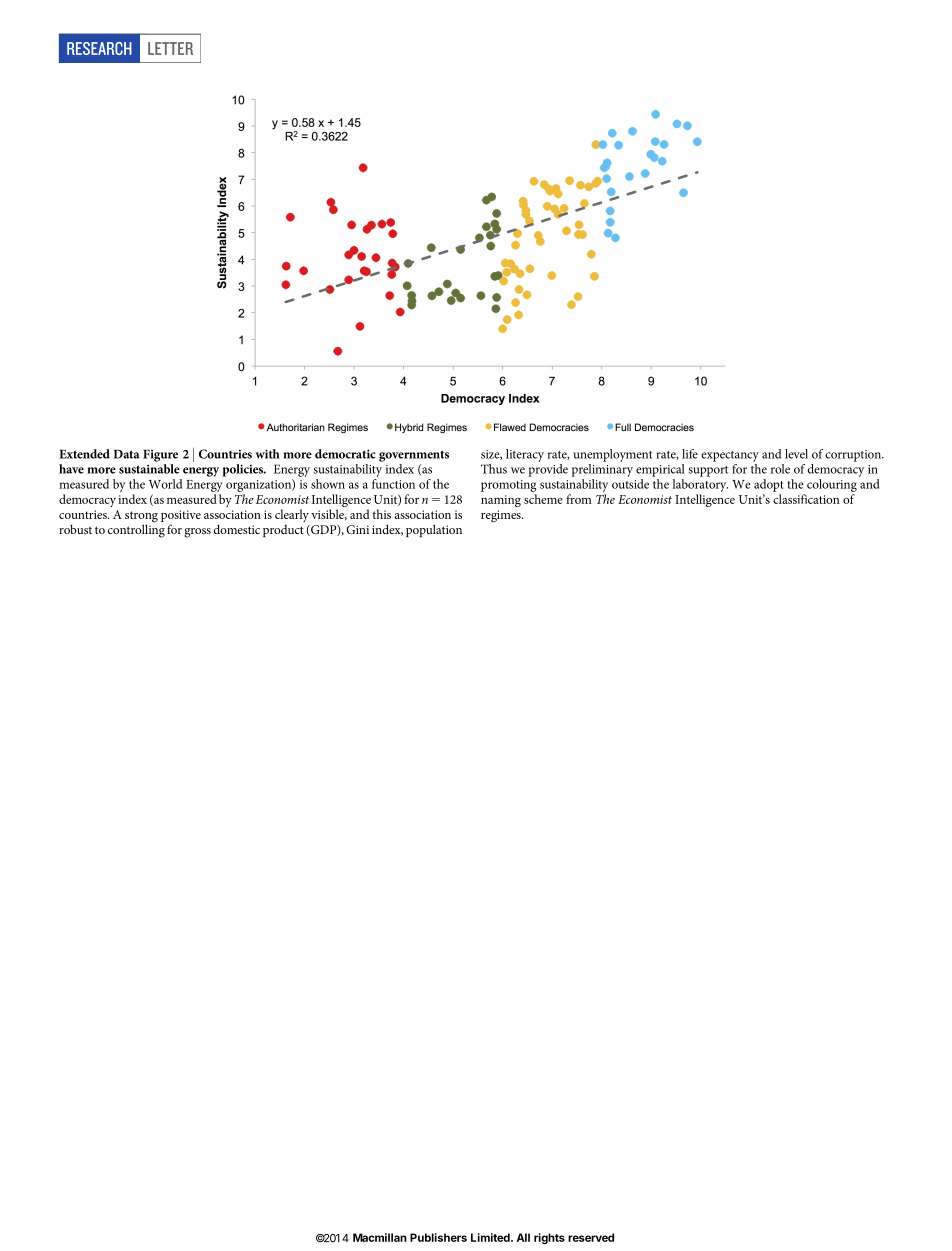  Describe the element at coordinates (494, 469) in the document. I see `Thus` at that location.
